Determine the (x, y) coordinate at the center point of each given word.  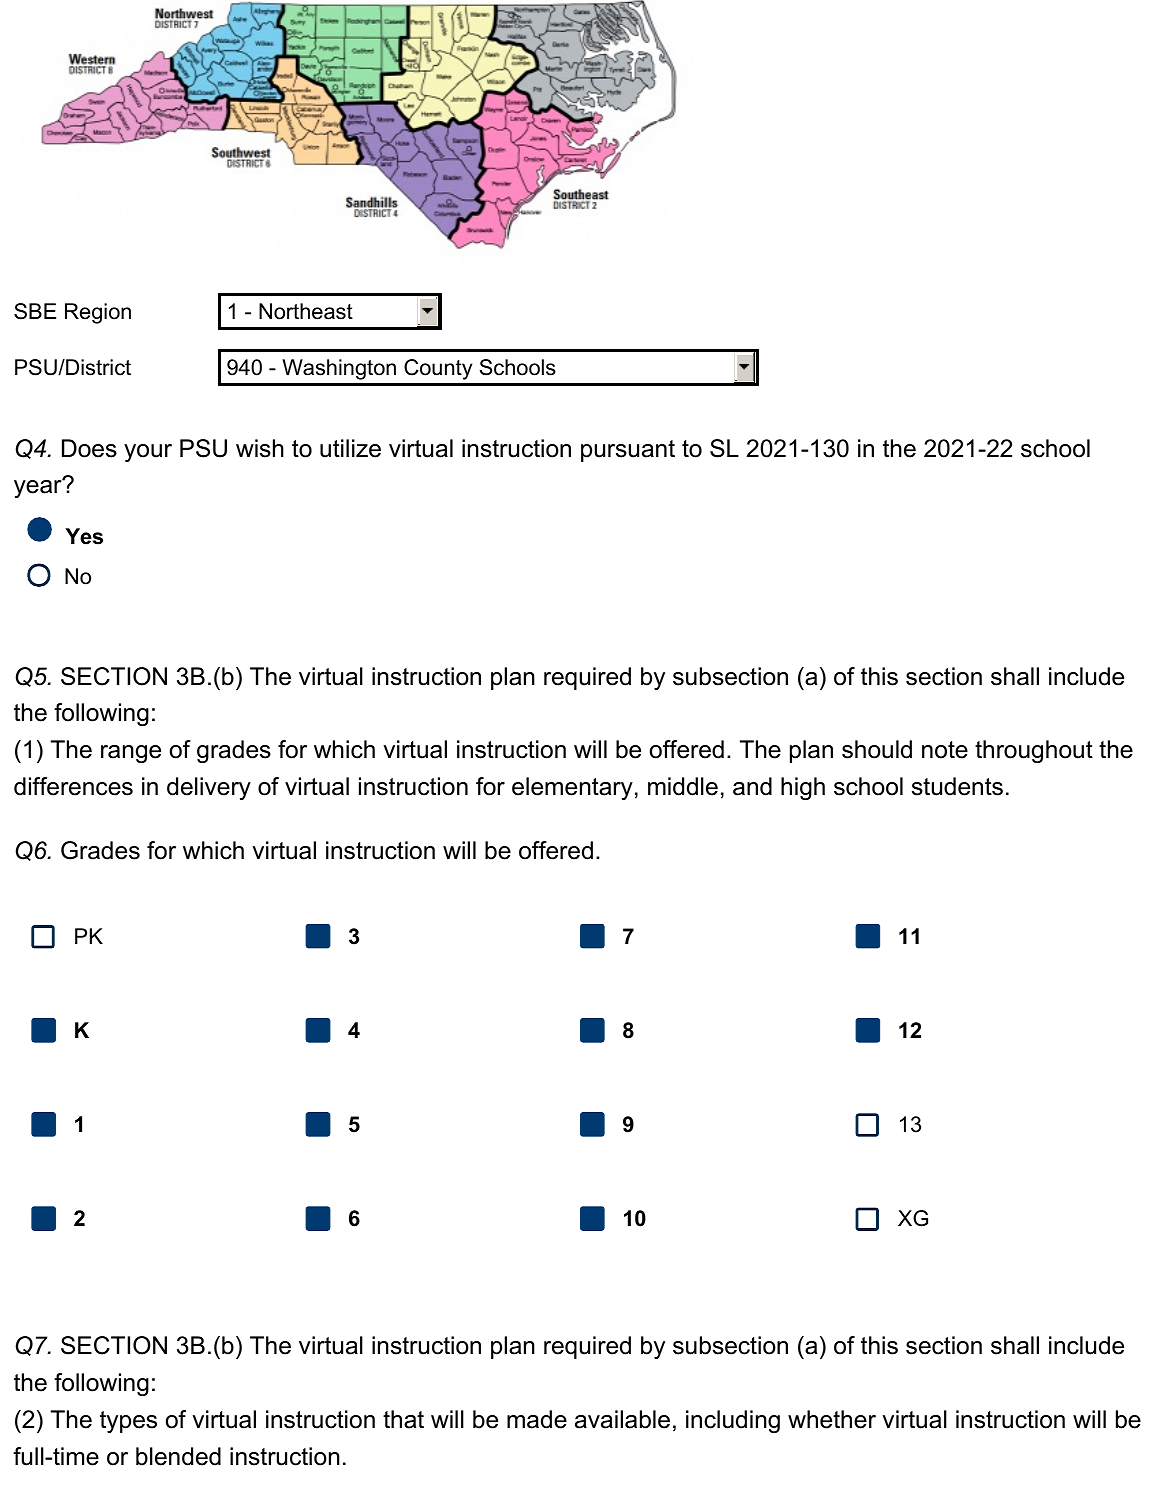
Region (98, 313)
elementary (572, 788)
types (128, 1422)
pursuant (628, 451)
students (957, 786)
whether (832, 1419)
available (622, 1419)
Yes (84, 536)
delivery (209, 788)
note (945, 750)
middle (683, 786)
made (537, 1419)
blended (178, 1456)
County (438, 369)
